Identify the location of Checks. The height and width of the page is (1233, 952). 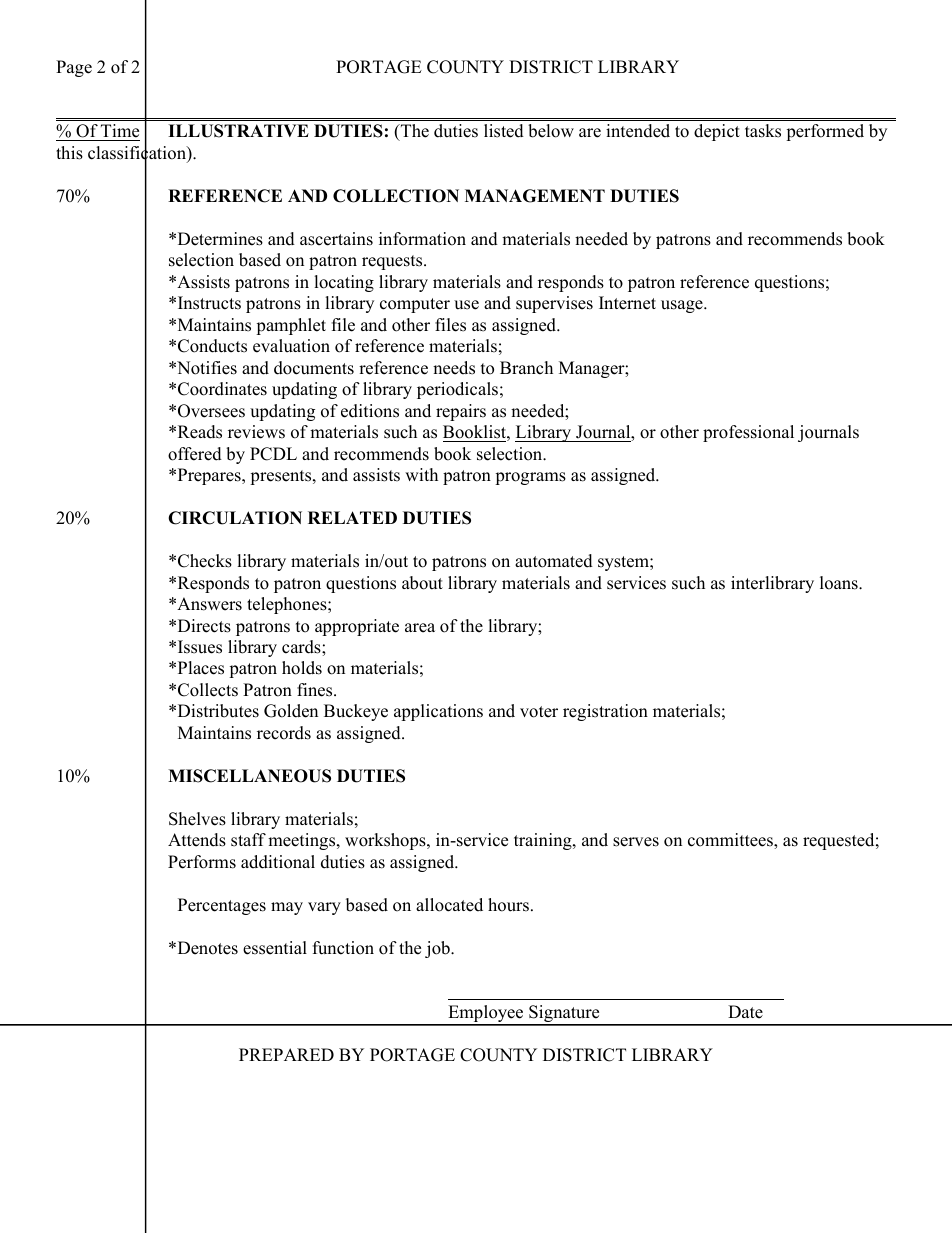
(205, 561).
